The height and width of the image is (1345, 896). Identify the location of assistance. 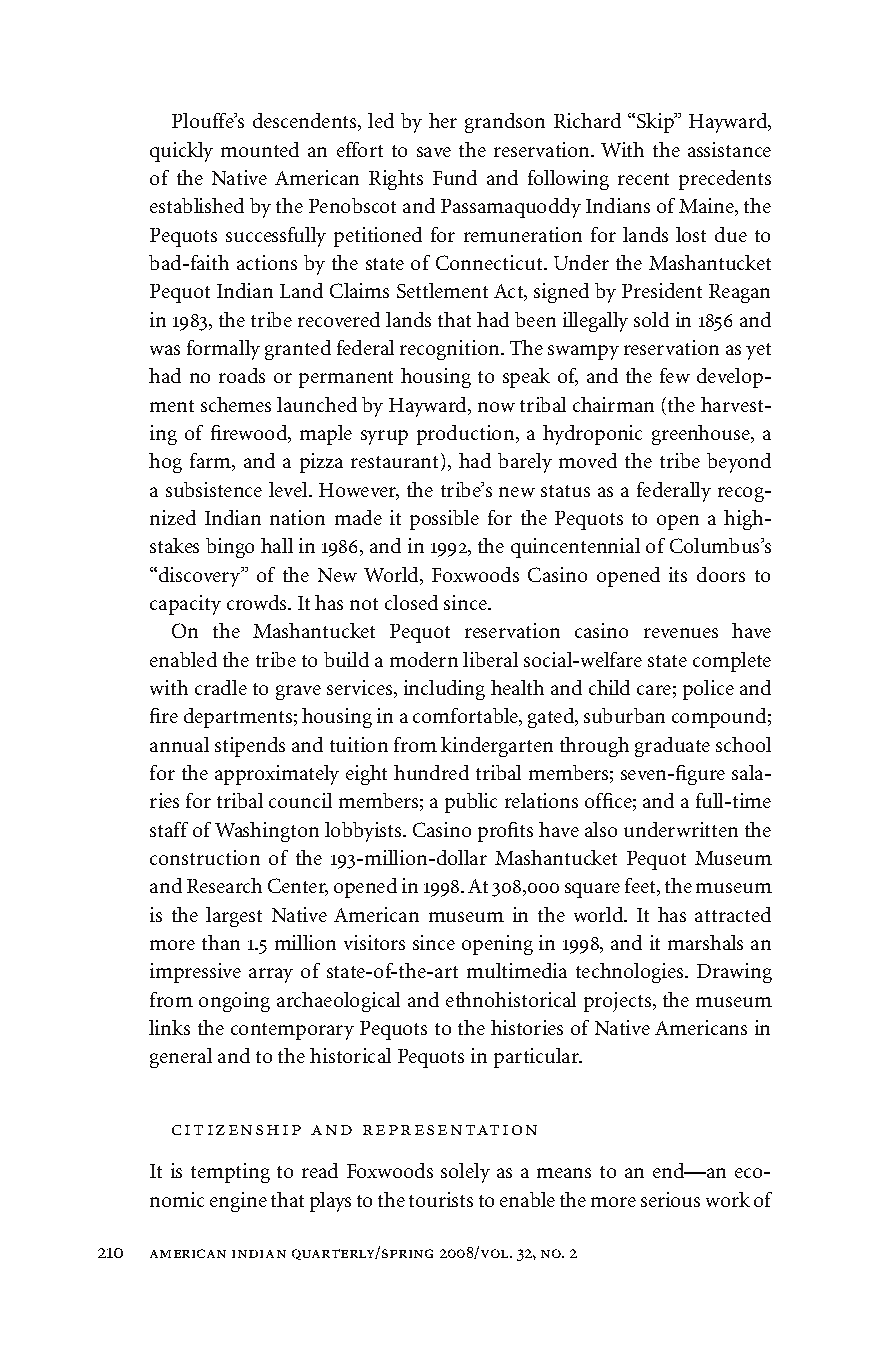
(729, 149).
